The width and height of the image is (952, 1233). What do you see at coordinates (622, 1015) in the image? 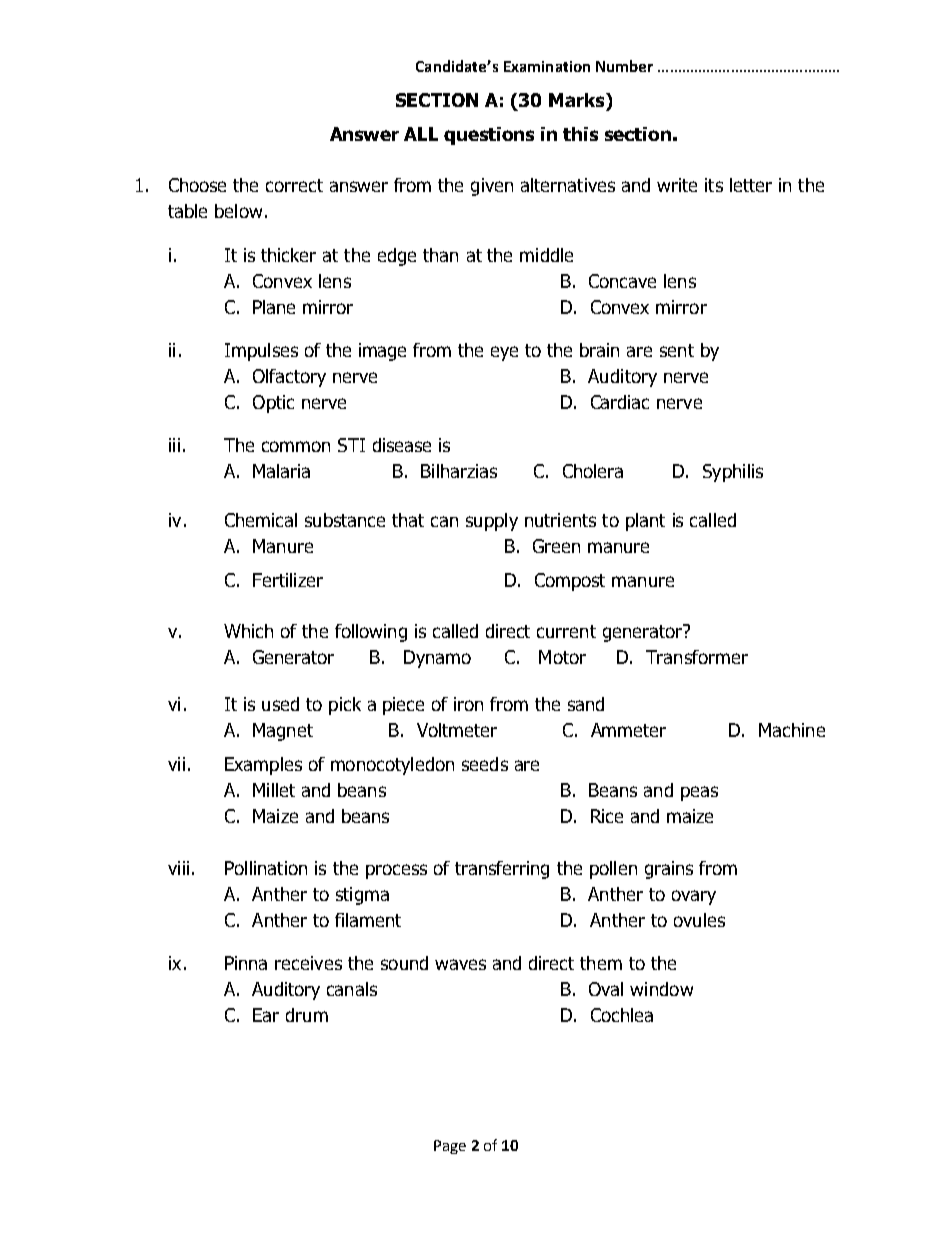
I see `Cochlea` at bounding box center [622, 1015].
